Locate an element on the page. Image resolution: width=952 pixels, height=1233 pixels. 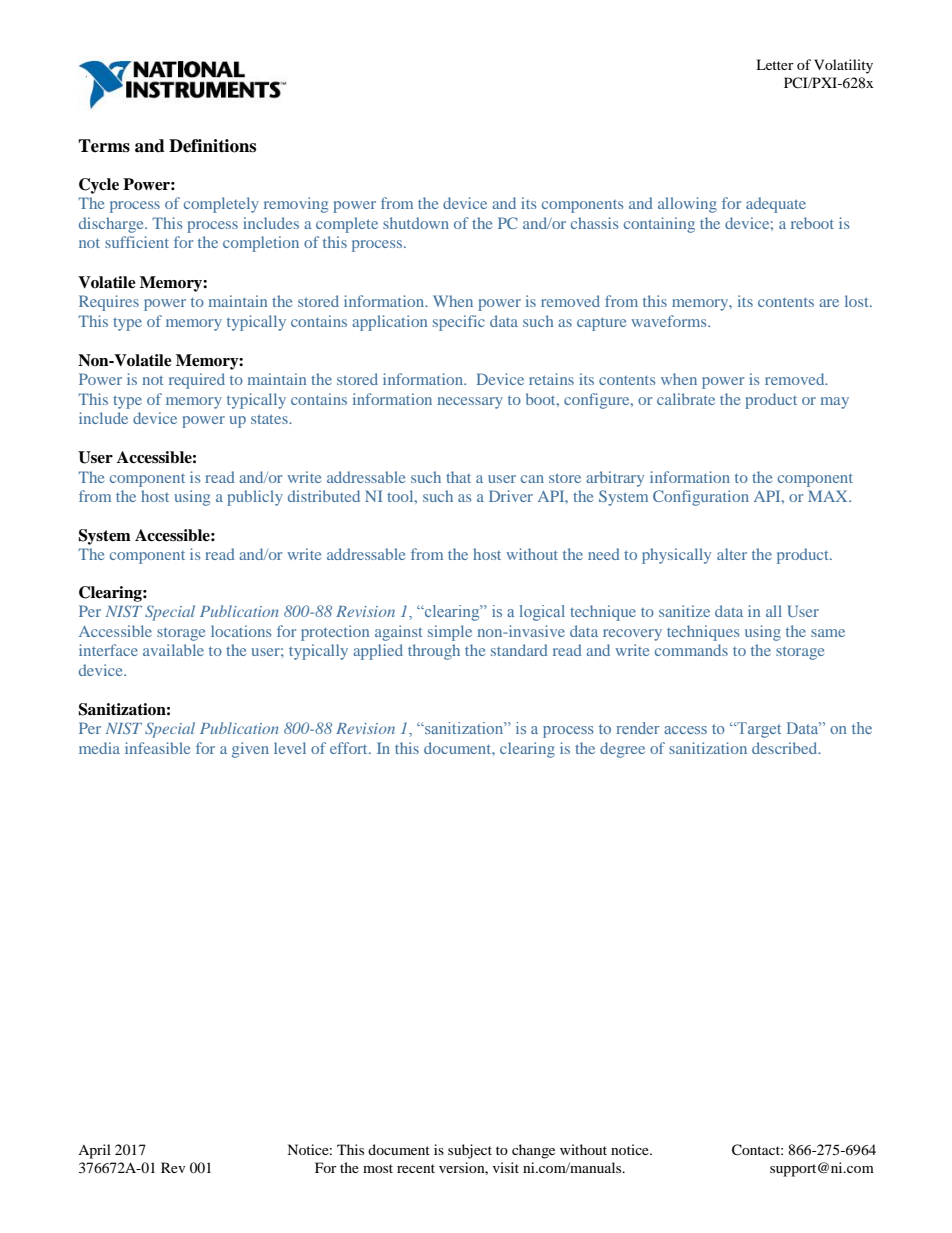
that is located at coordinates (458, 477).
